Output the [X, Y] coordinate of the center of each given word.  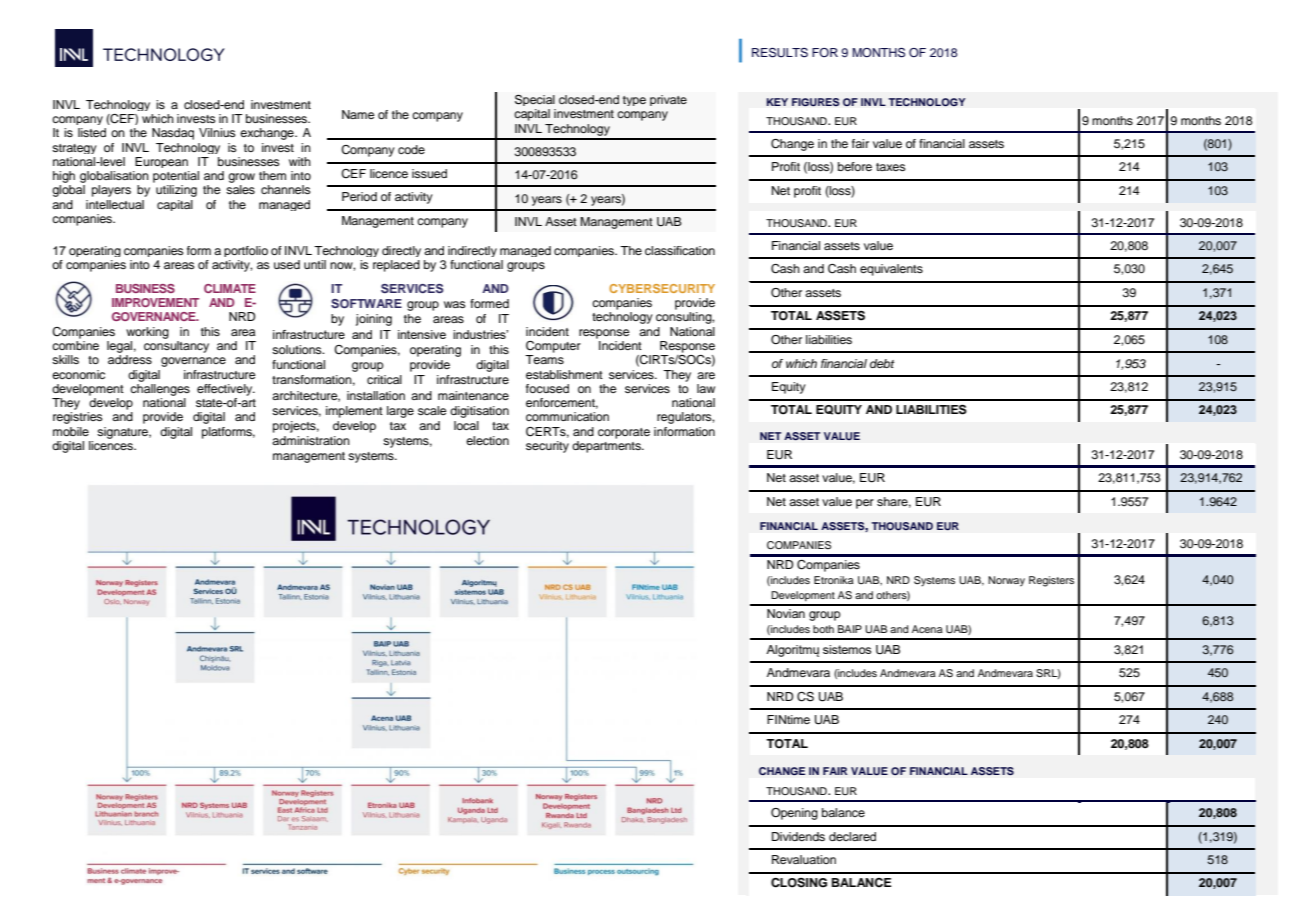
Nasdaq [173, 134]
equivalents [891, 270]
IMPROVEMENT [155, 302]
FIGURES [816, 102]
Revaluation [804, 859]
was [455, 304]
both [823, 629]
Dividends [798, 836]
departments [607, 445]
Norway [1006, 581]
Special [535, 100]
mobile [71, 431]
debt [882, 363]
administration [311, 440]
